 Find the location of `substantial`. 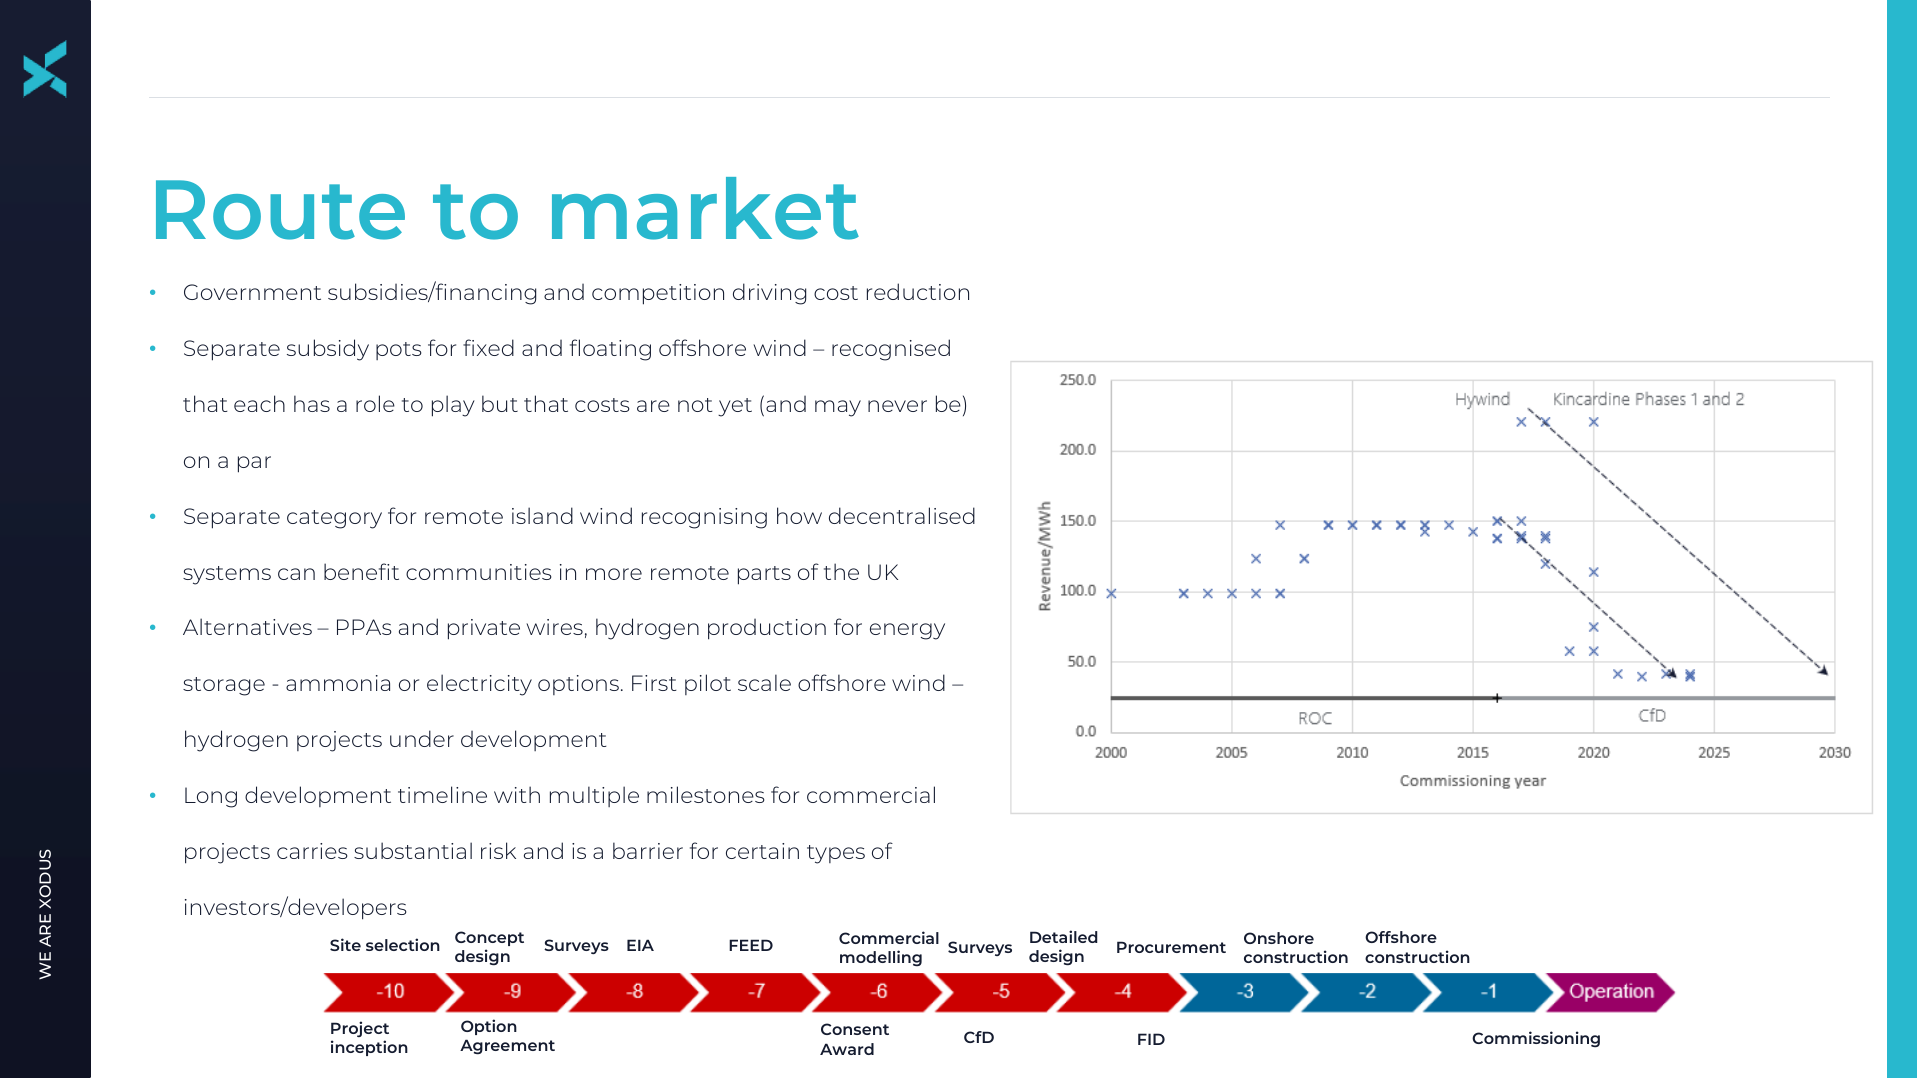

substantial is located at coordinates (413, 850).
